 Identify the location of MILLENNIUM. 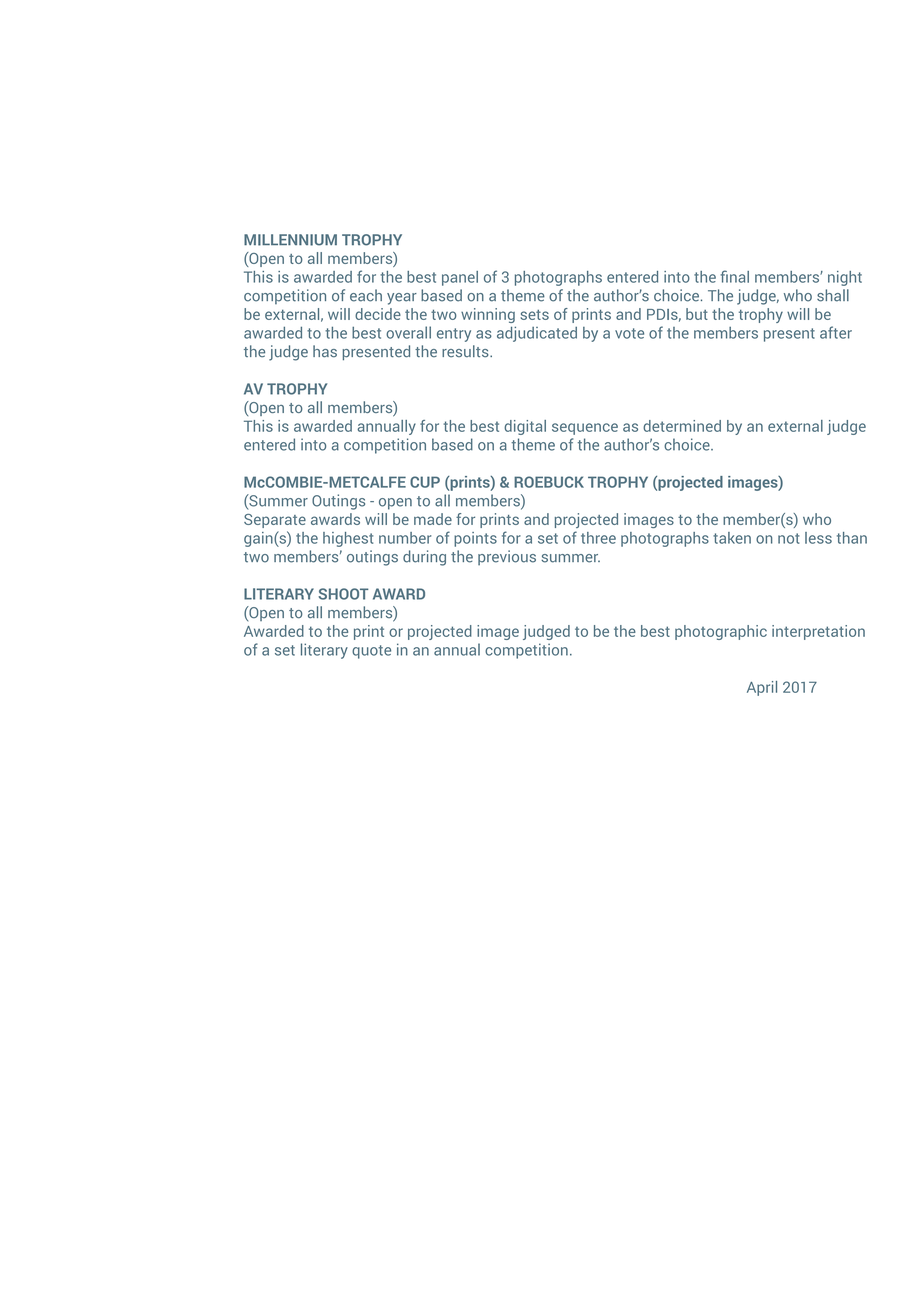
(290, 240).
